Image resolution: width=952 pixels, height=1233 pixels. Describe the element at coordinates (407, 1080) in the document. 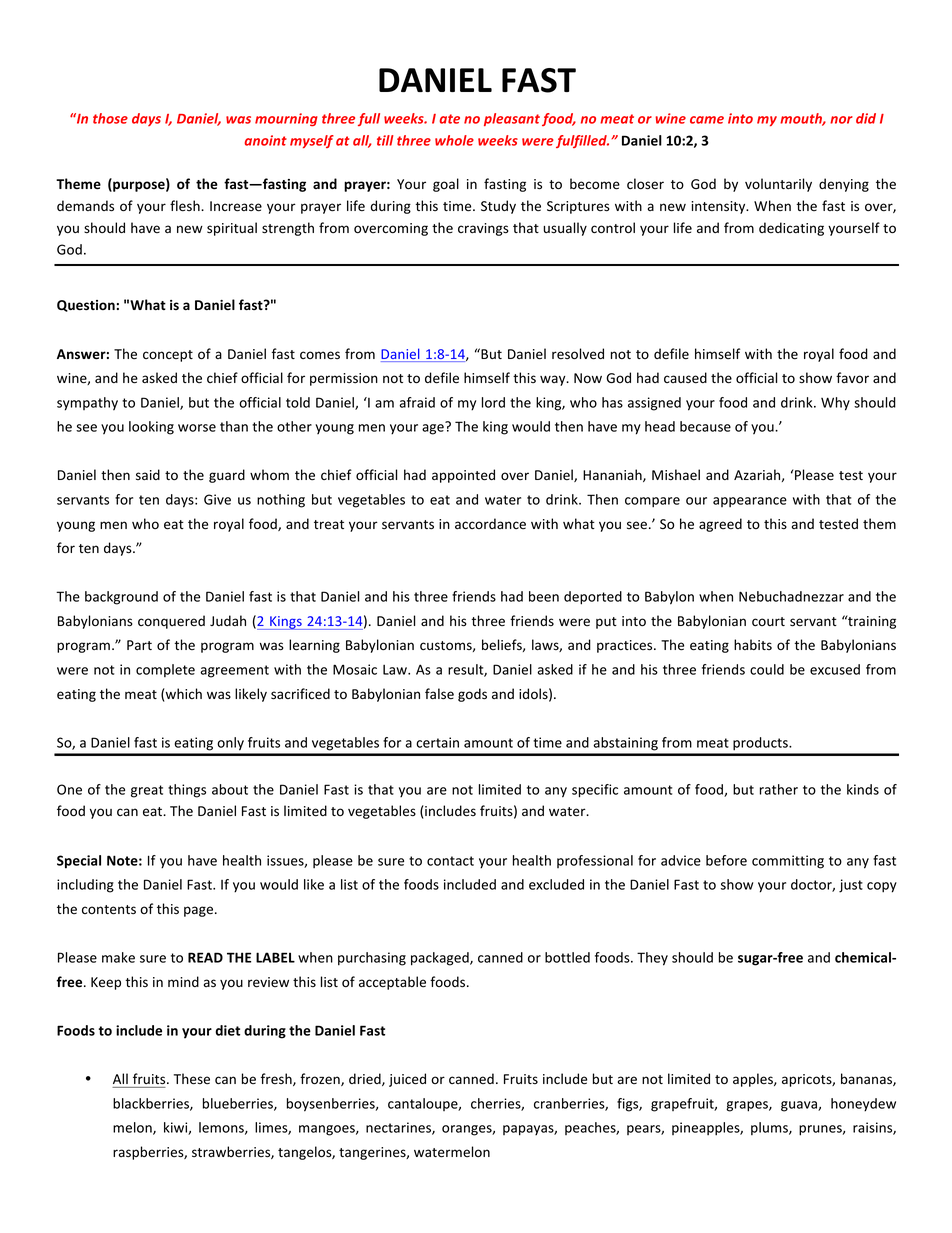

I see `juiced` at that location.
